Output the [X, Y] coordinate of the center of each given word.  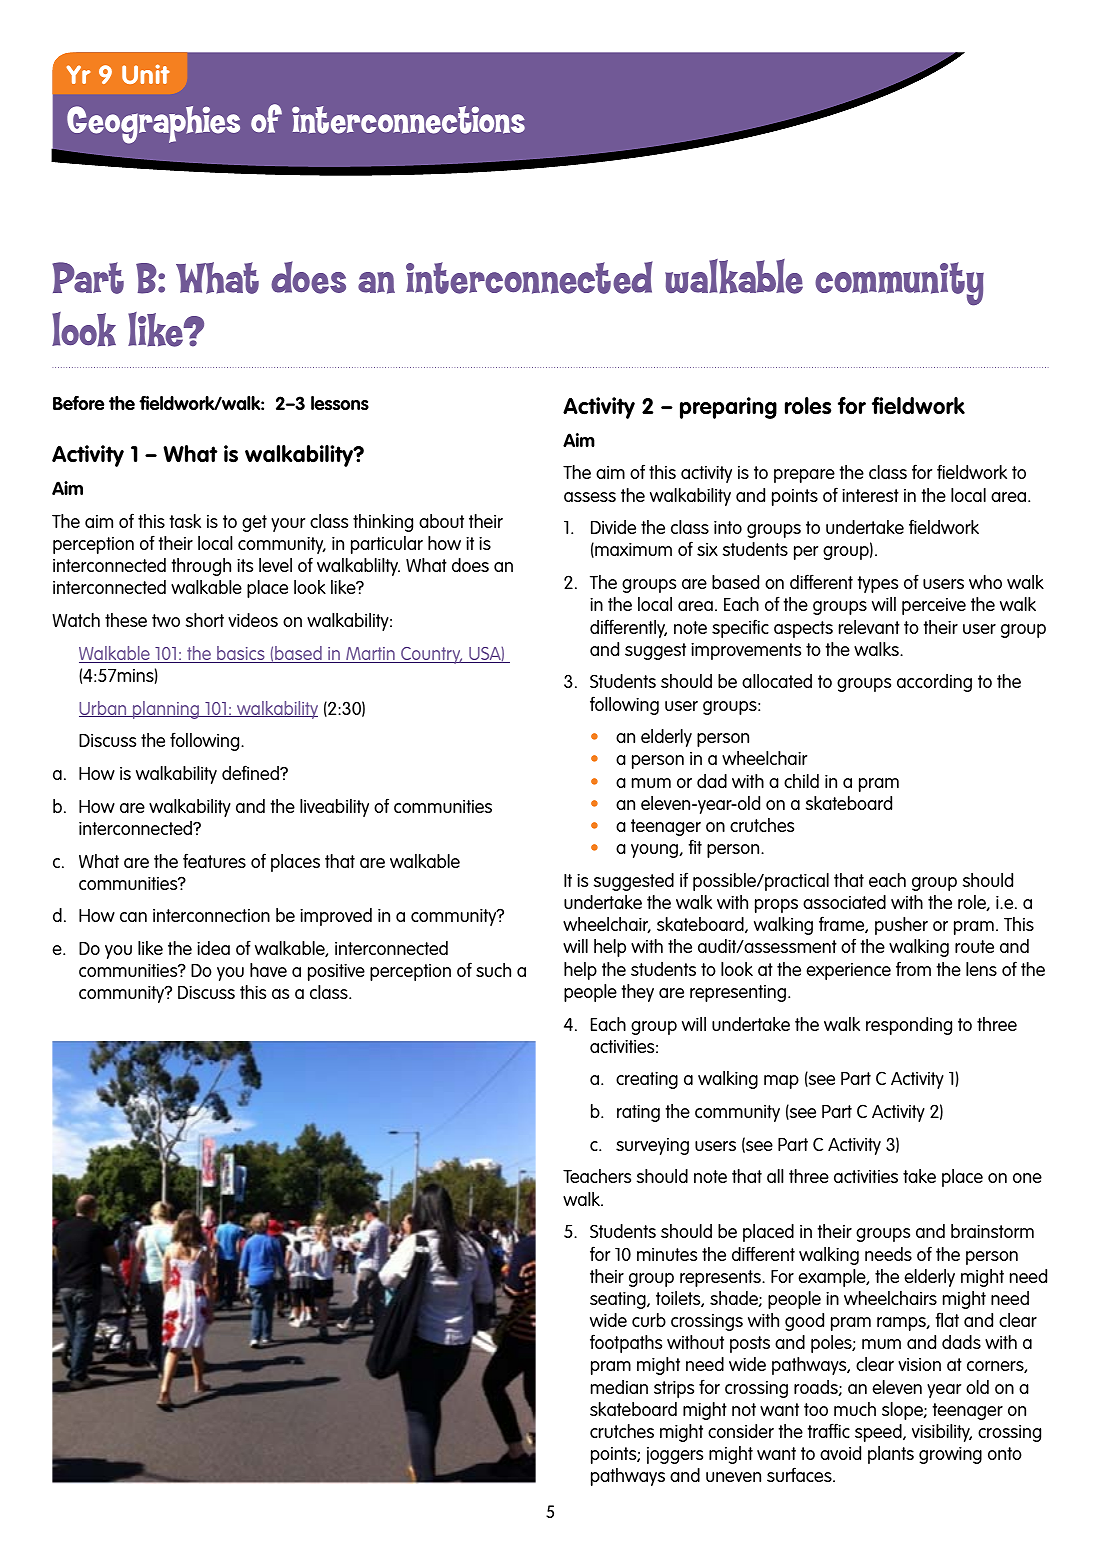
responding [909, 1026]
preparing [728, 408]
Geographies [153, 125]
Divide [613, 527]
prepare [804, 476]
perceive [934, 606]
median [619, 1387]
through [201, 567]
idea [213, 948]
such [493, 970]
